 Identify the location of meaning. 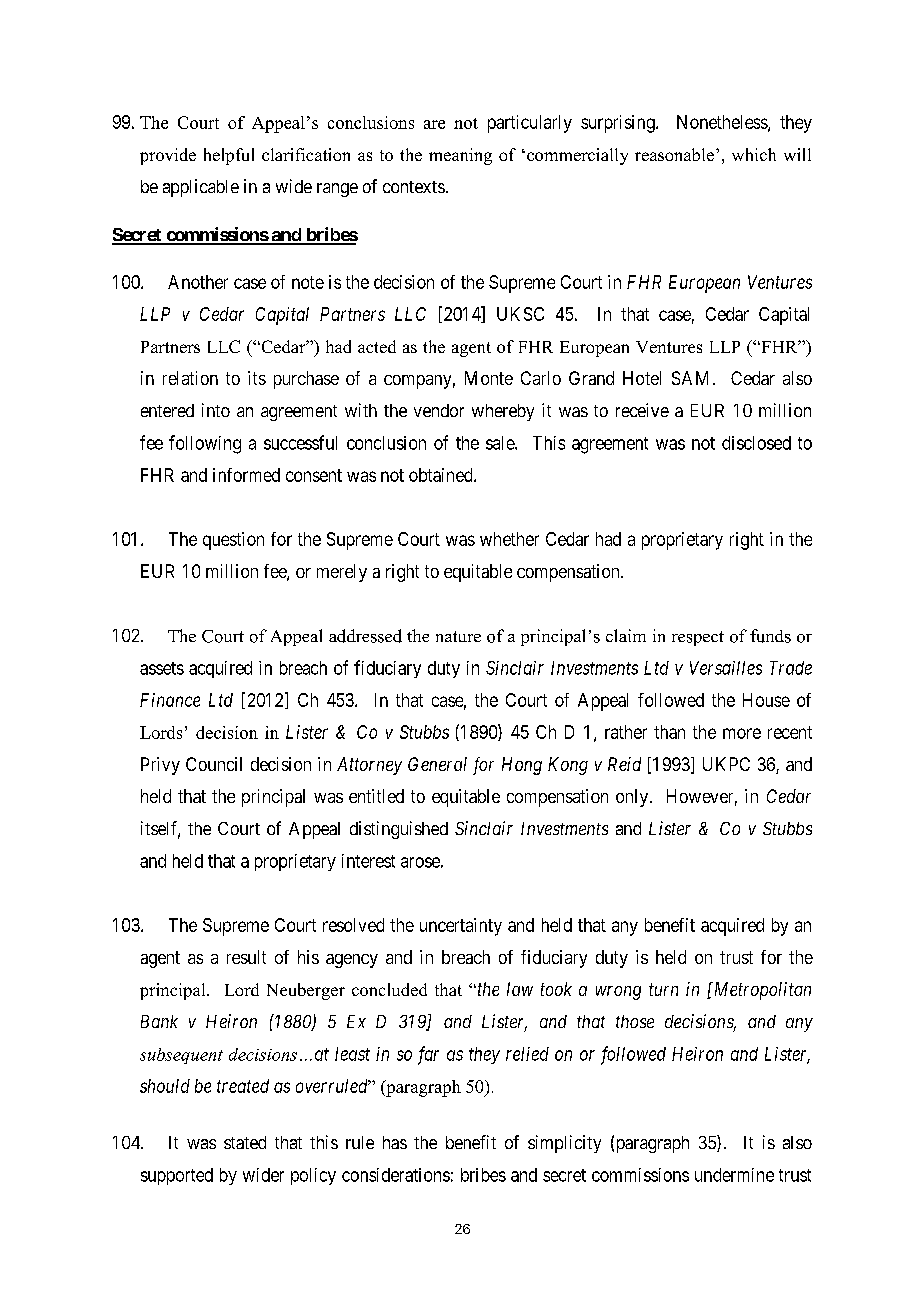
(460, 156).
